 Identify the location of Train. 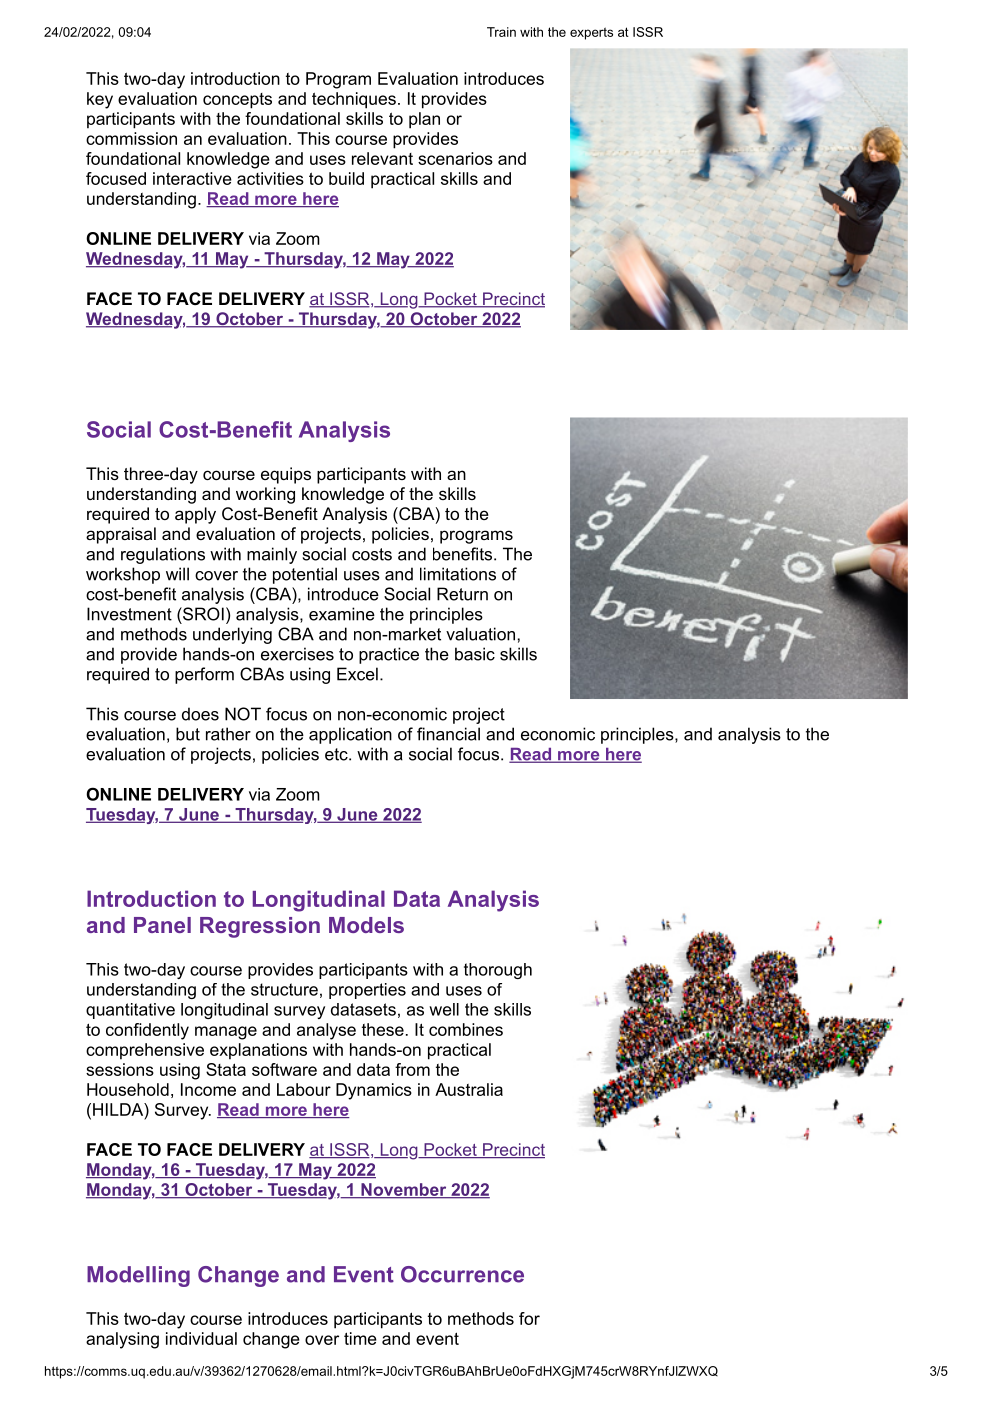
(501, 32).
